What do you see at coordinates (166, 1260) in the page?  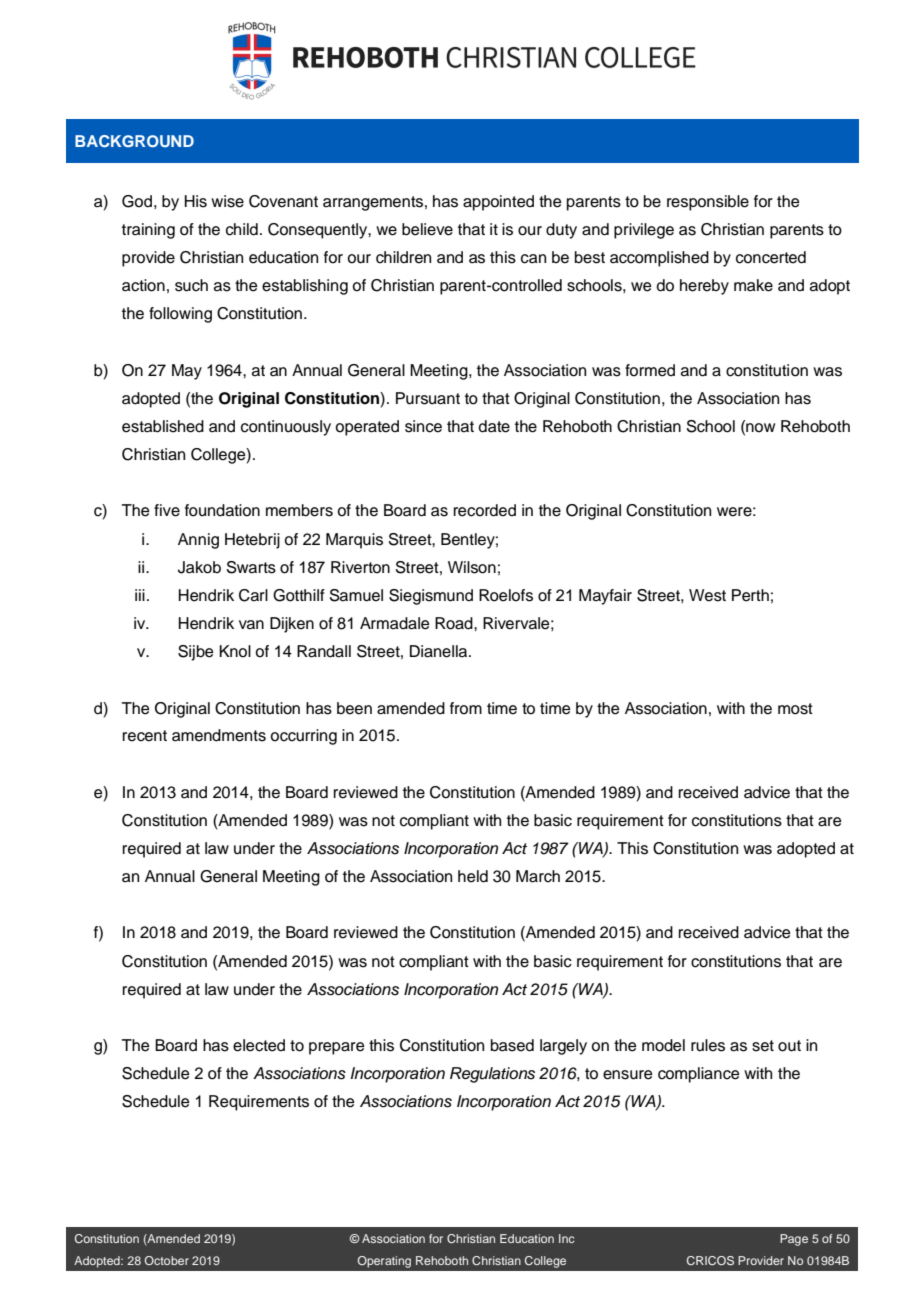 I see `October` at bounding box center [166, 1260].
